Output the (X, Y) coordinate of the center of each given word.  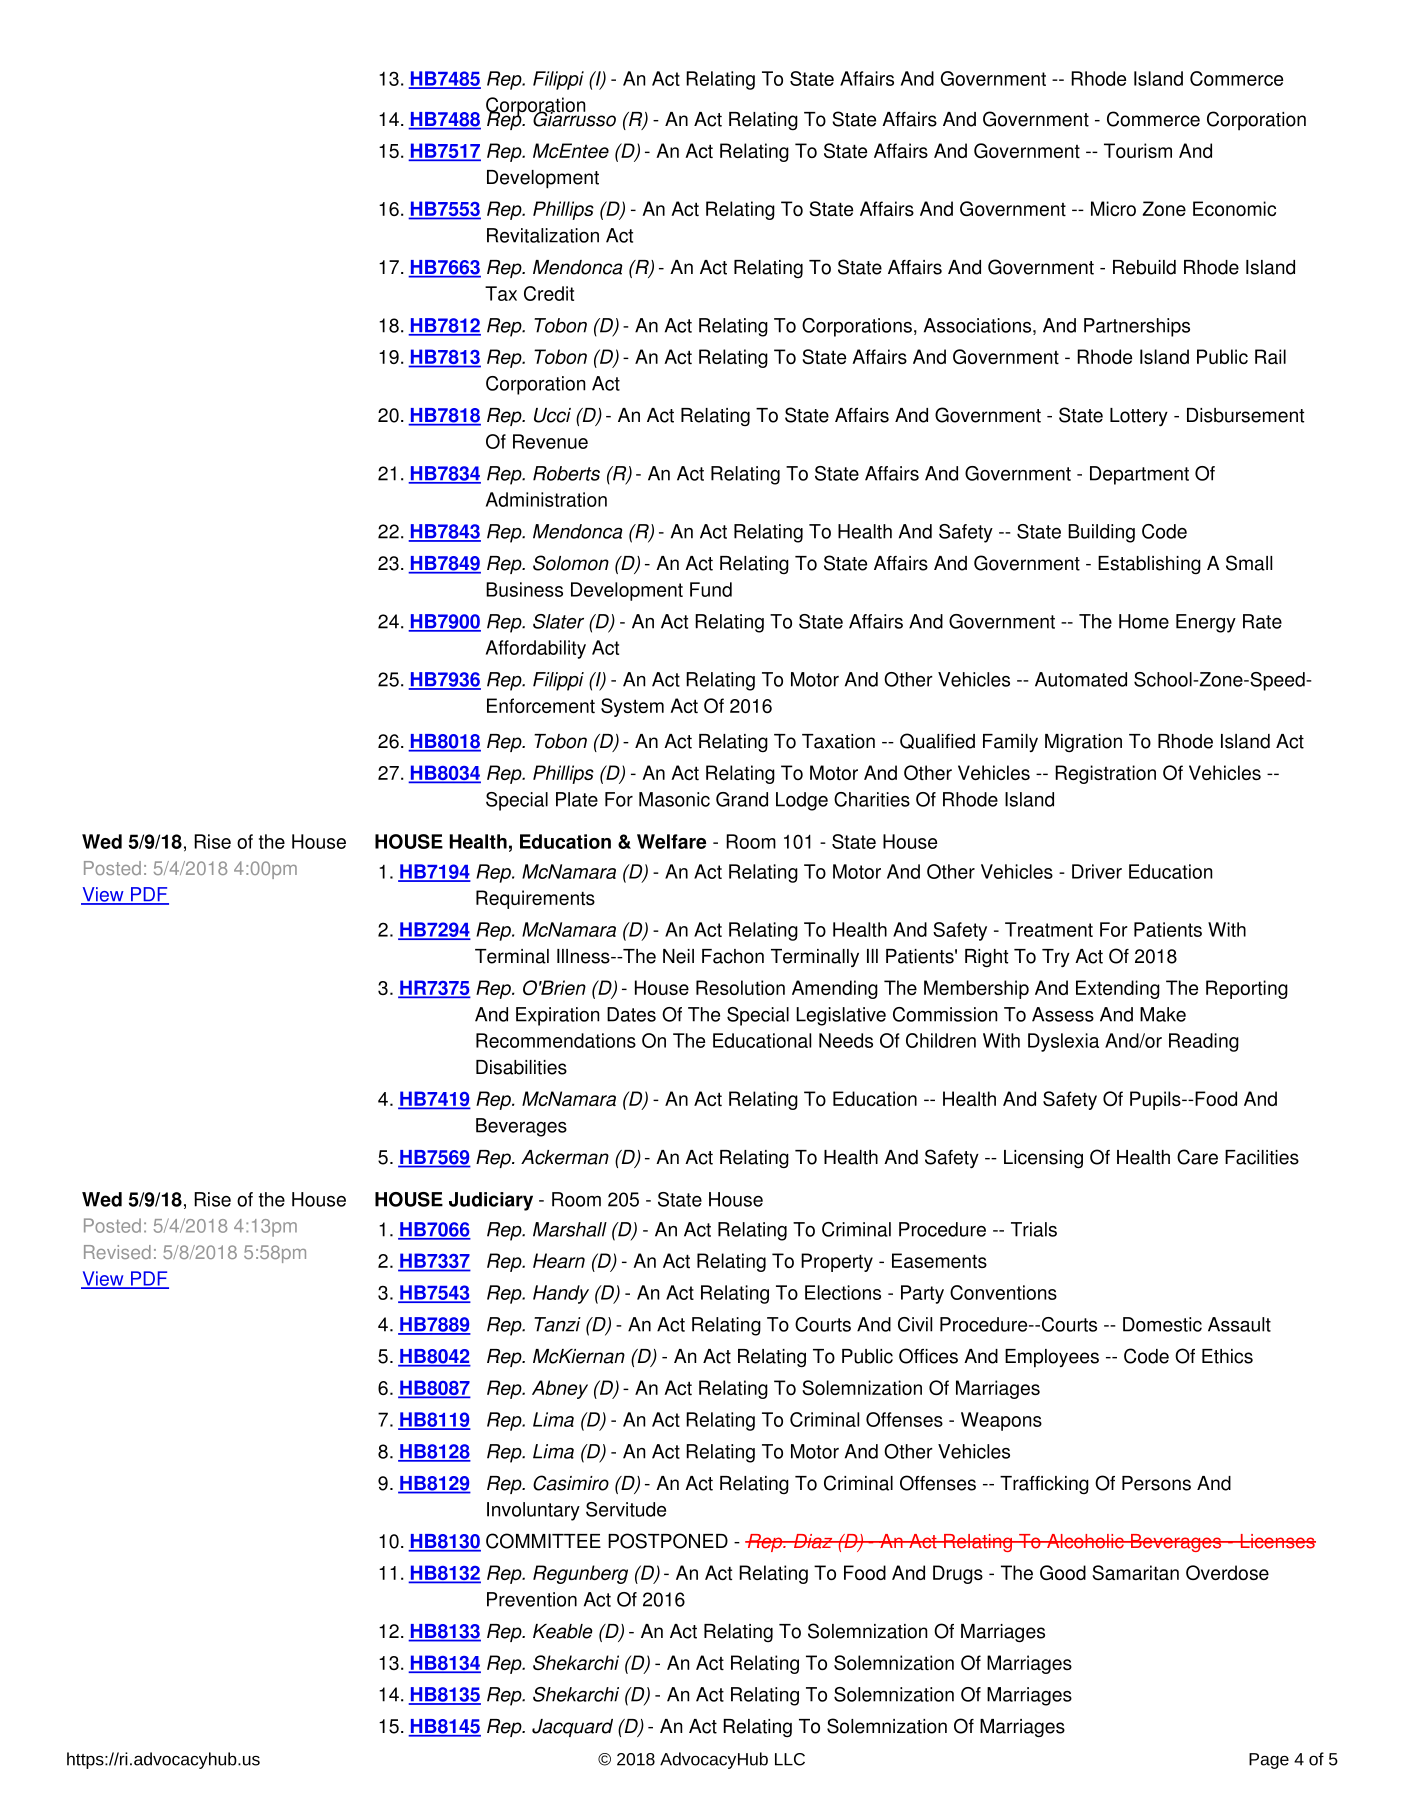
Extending (1118, 989)
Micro (1113, 208)
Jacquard (572, 1728)
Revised (117, 1252)
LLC (790, 1759)
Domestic (1162, 1324)
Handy (561, 1294)
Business (524, 589)
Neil (678, 956)
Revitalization (543, 235)
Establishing (1149, 565)
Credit (549, 293)
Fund (711, 589)
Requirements (535, 899)
